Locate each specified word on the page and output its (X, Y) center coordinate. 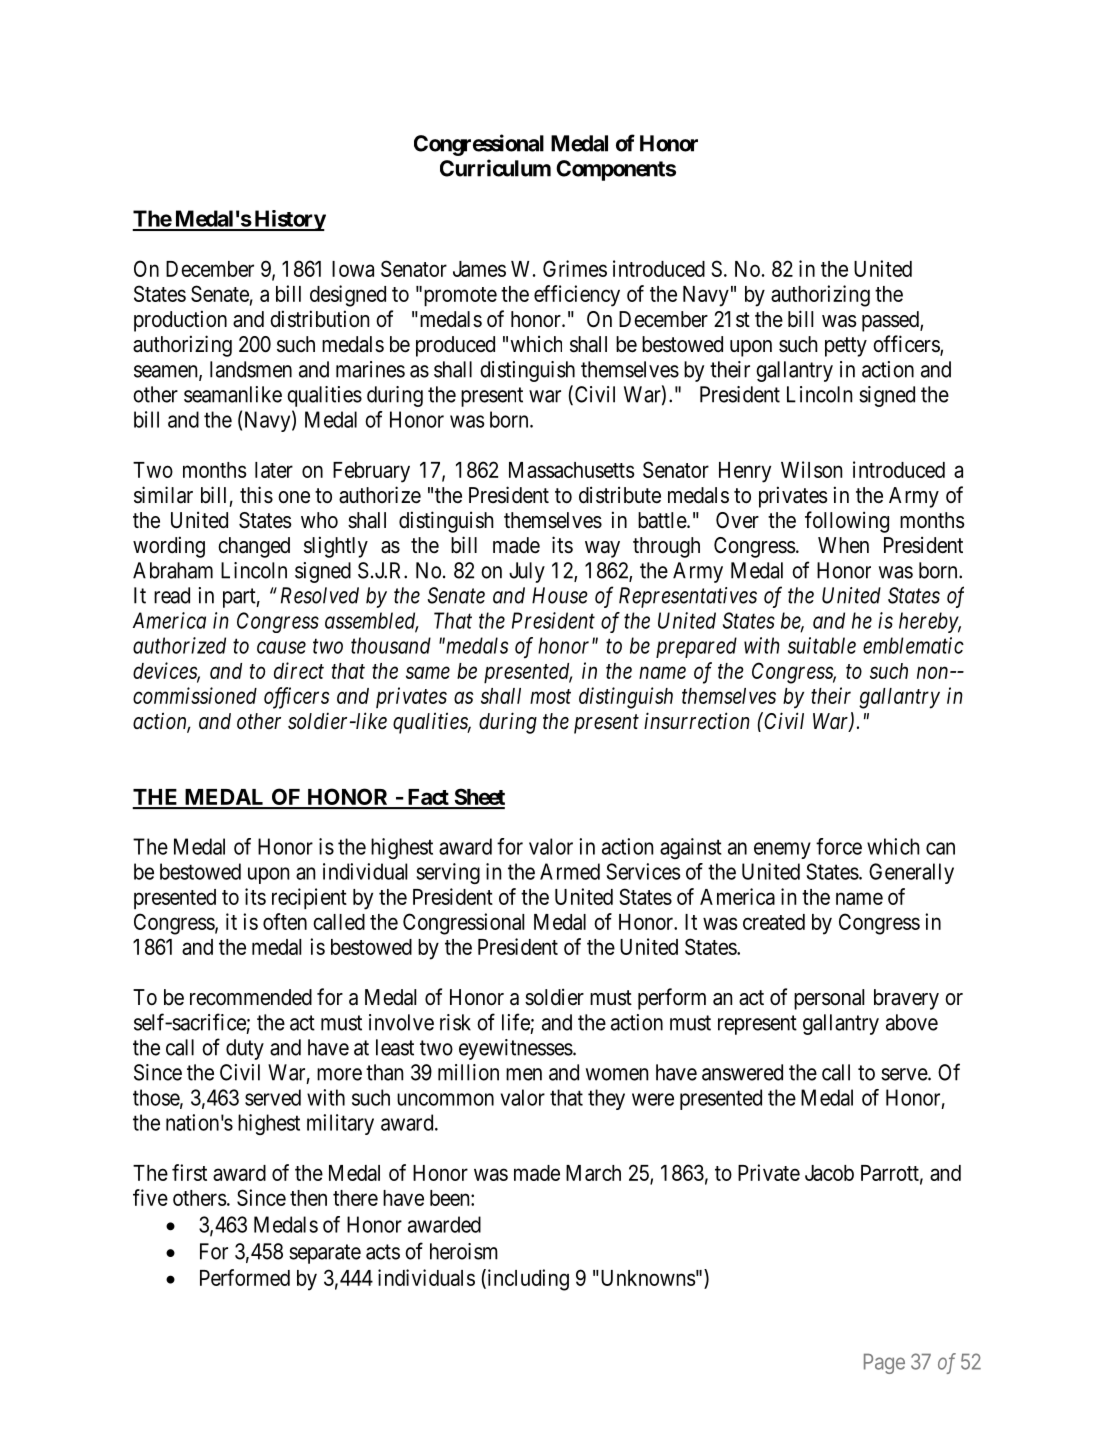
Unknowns (647, 1278)
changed (254, 547)
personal (829, 999)
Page (884, 1364)
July (527, 572)
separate (325, 1254)
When (843, 545)
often (285, 921)
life (516, 1022)
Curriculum (495, 168)
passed (891, 321)
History (289, 220)
